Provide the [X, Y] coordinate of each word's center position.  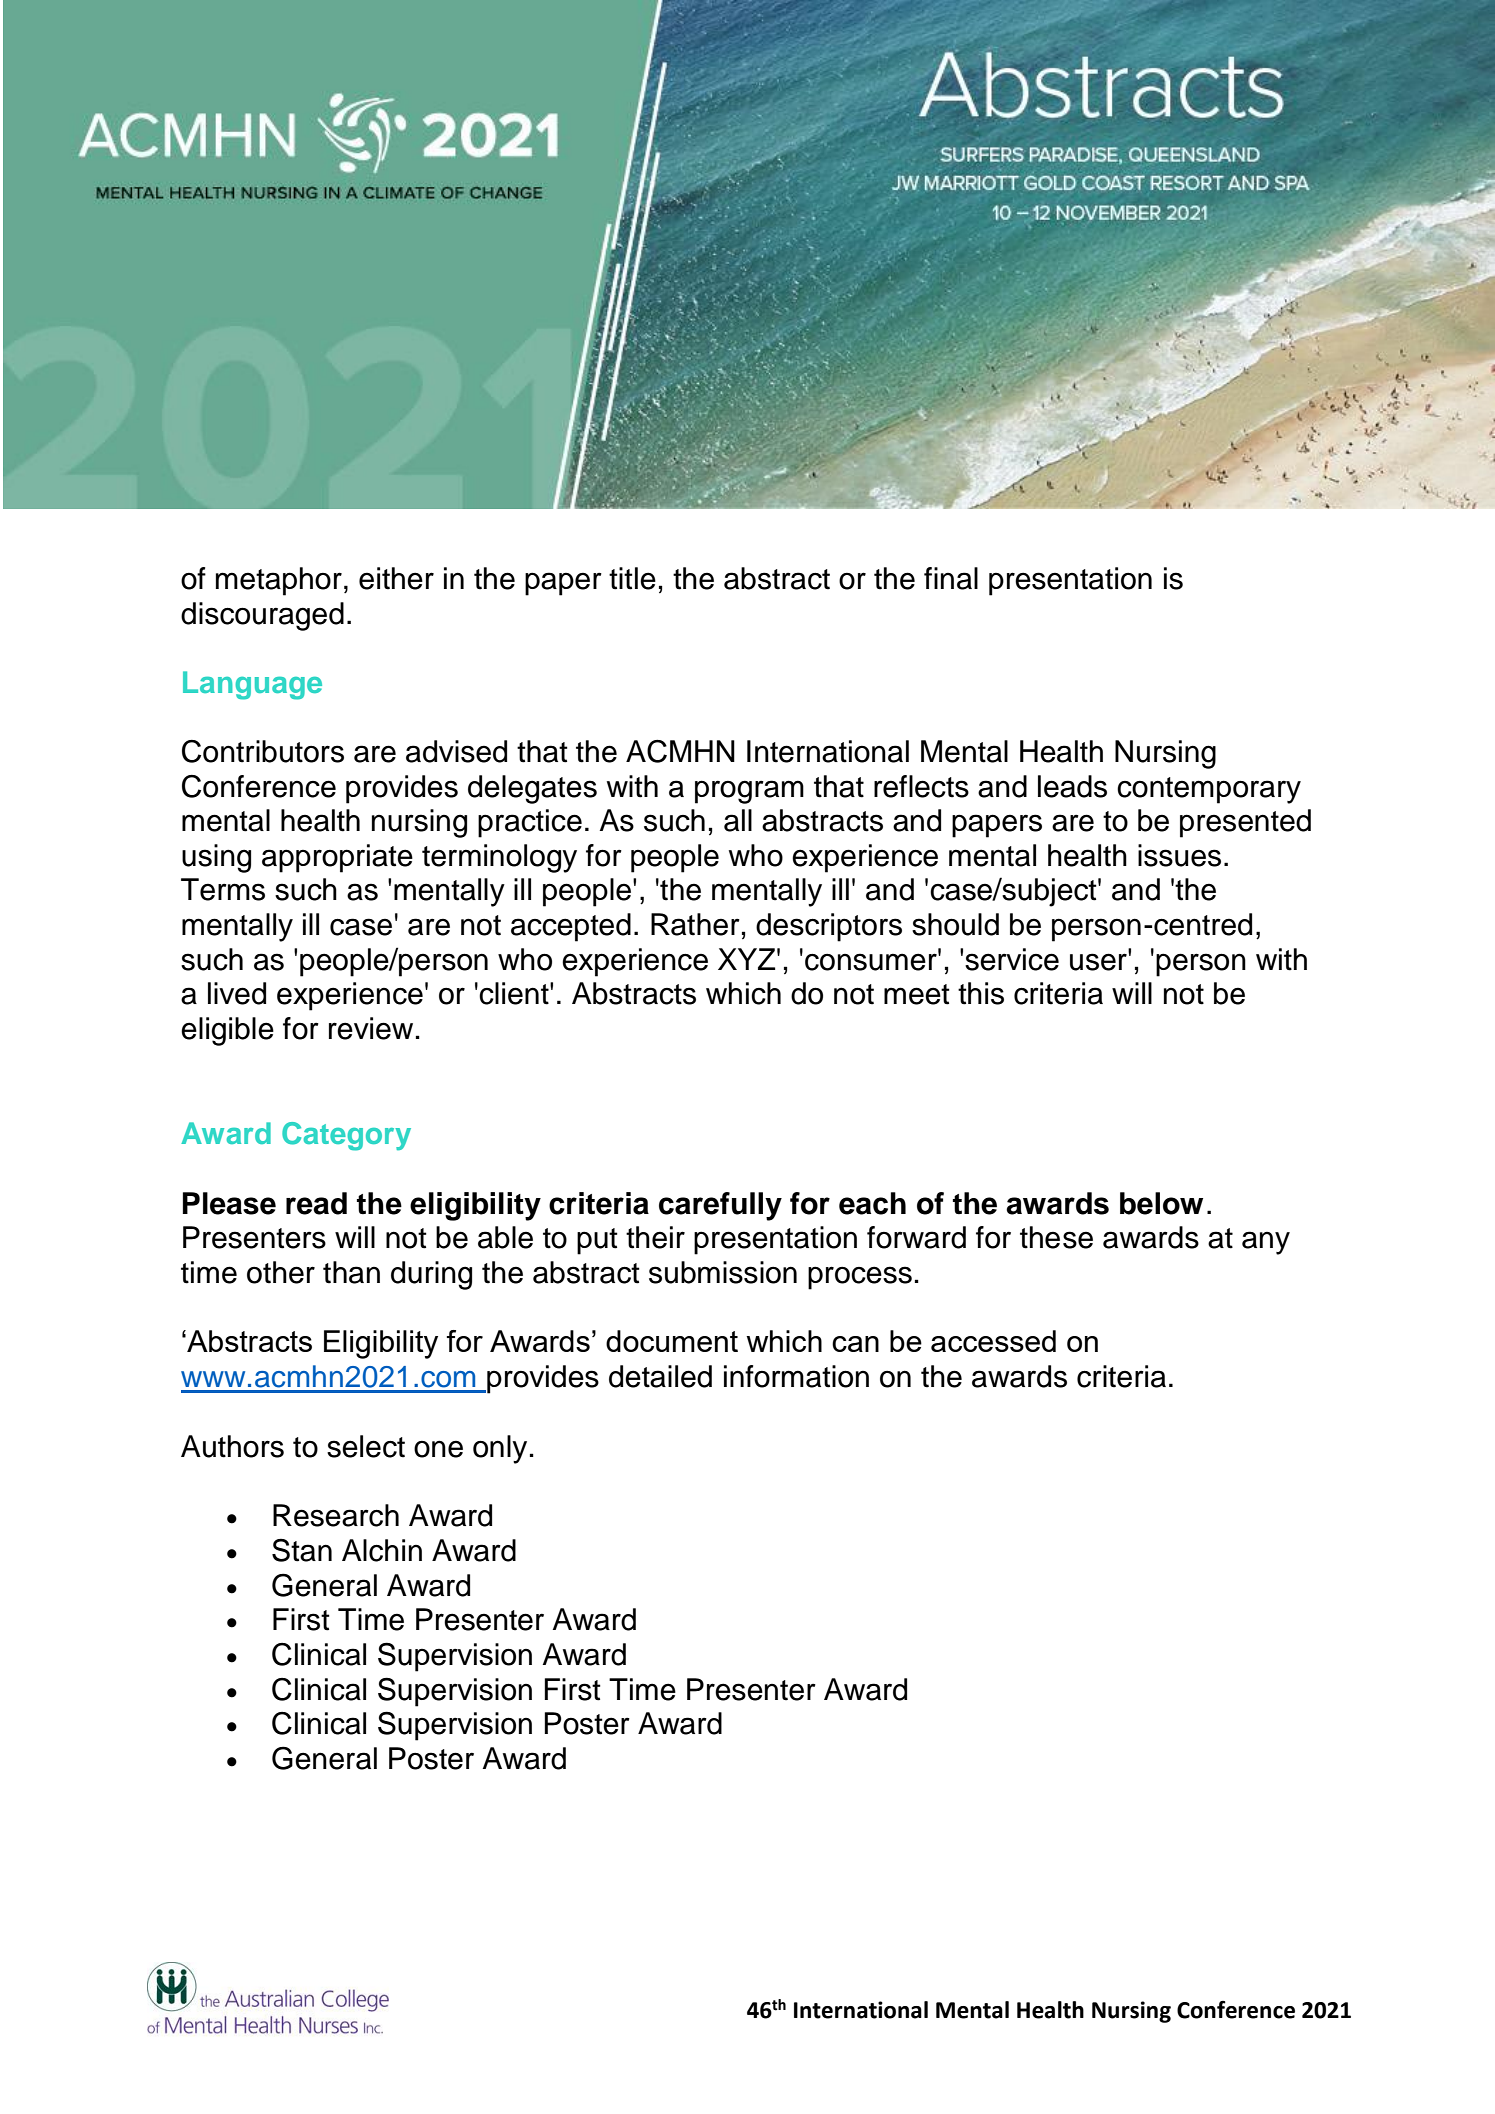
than [351, 1272]
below [1161, 1203]
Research [336, 1515]
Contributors [263, 751]
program [749, 792]
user [1099, 961]
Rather [695, 924]
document [672, 1341]
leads [1072, 786]
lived [237, 993]
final [951, 578]
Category [346, 1136]
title [632, 578]
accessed [993, 1341]
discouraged [262, 616]
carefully [720, 1206]
